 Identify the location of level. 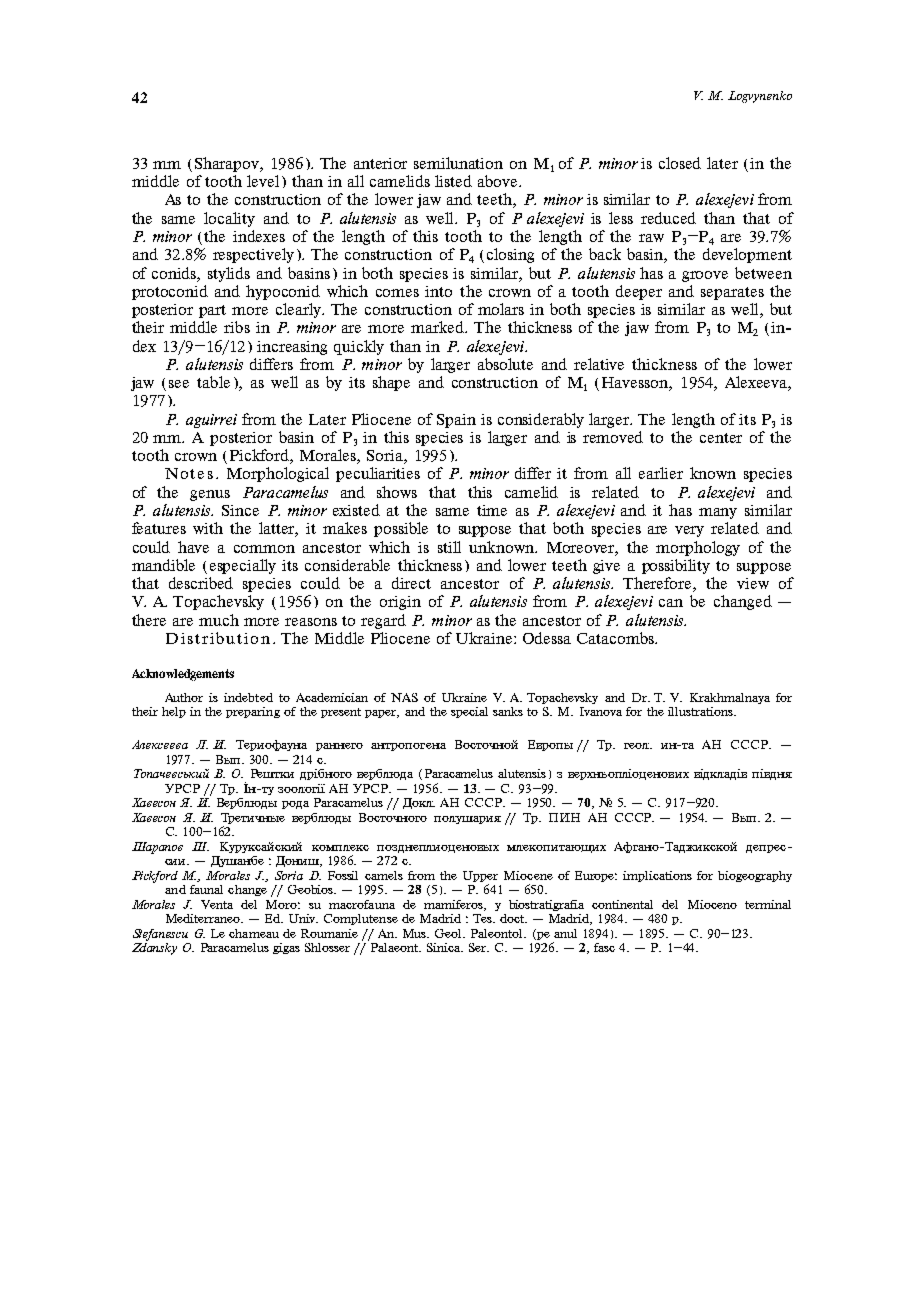
(263, 181).
